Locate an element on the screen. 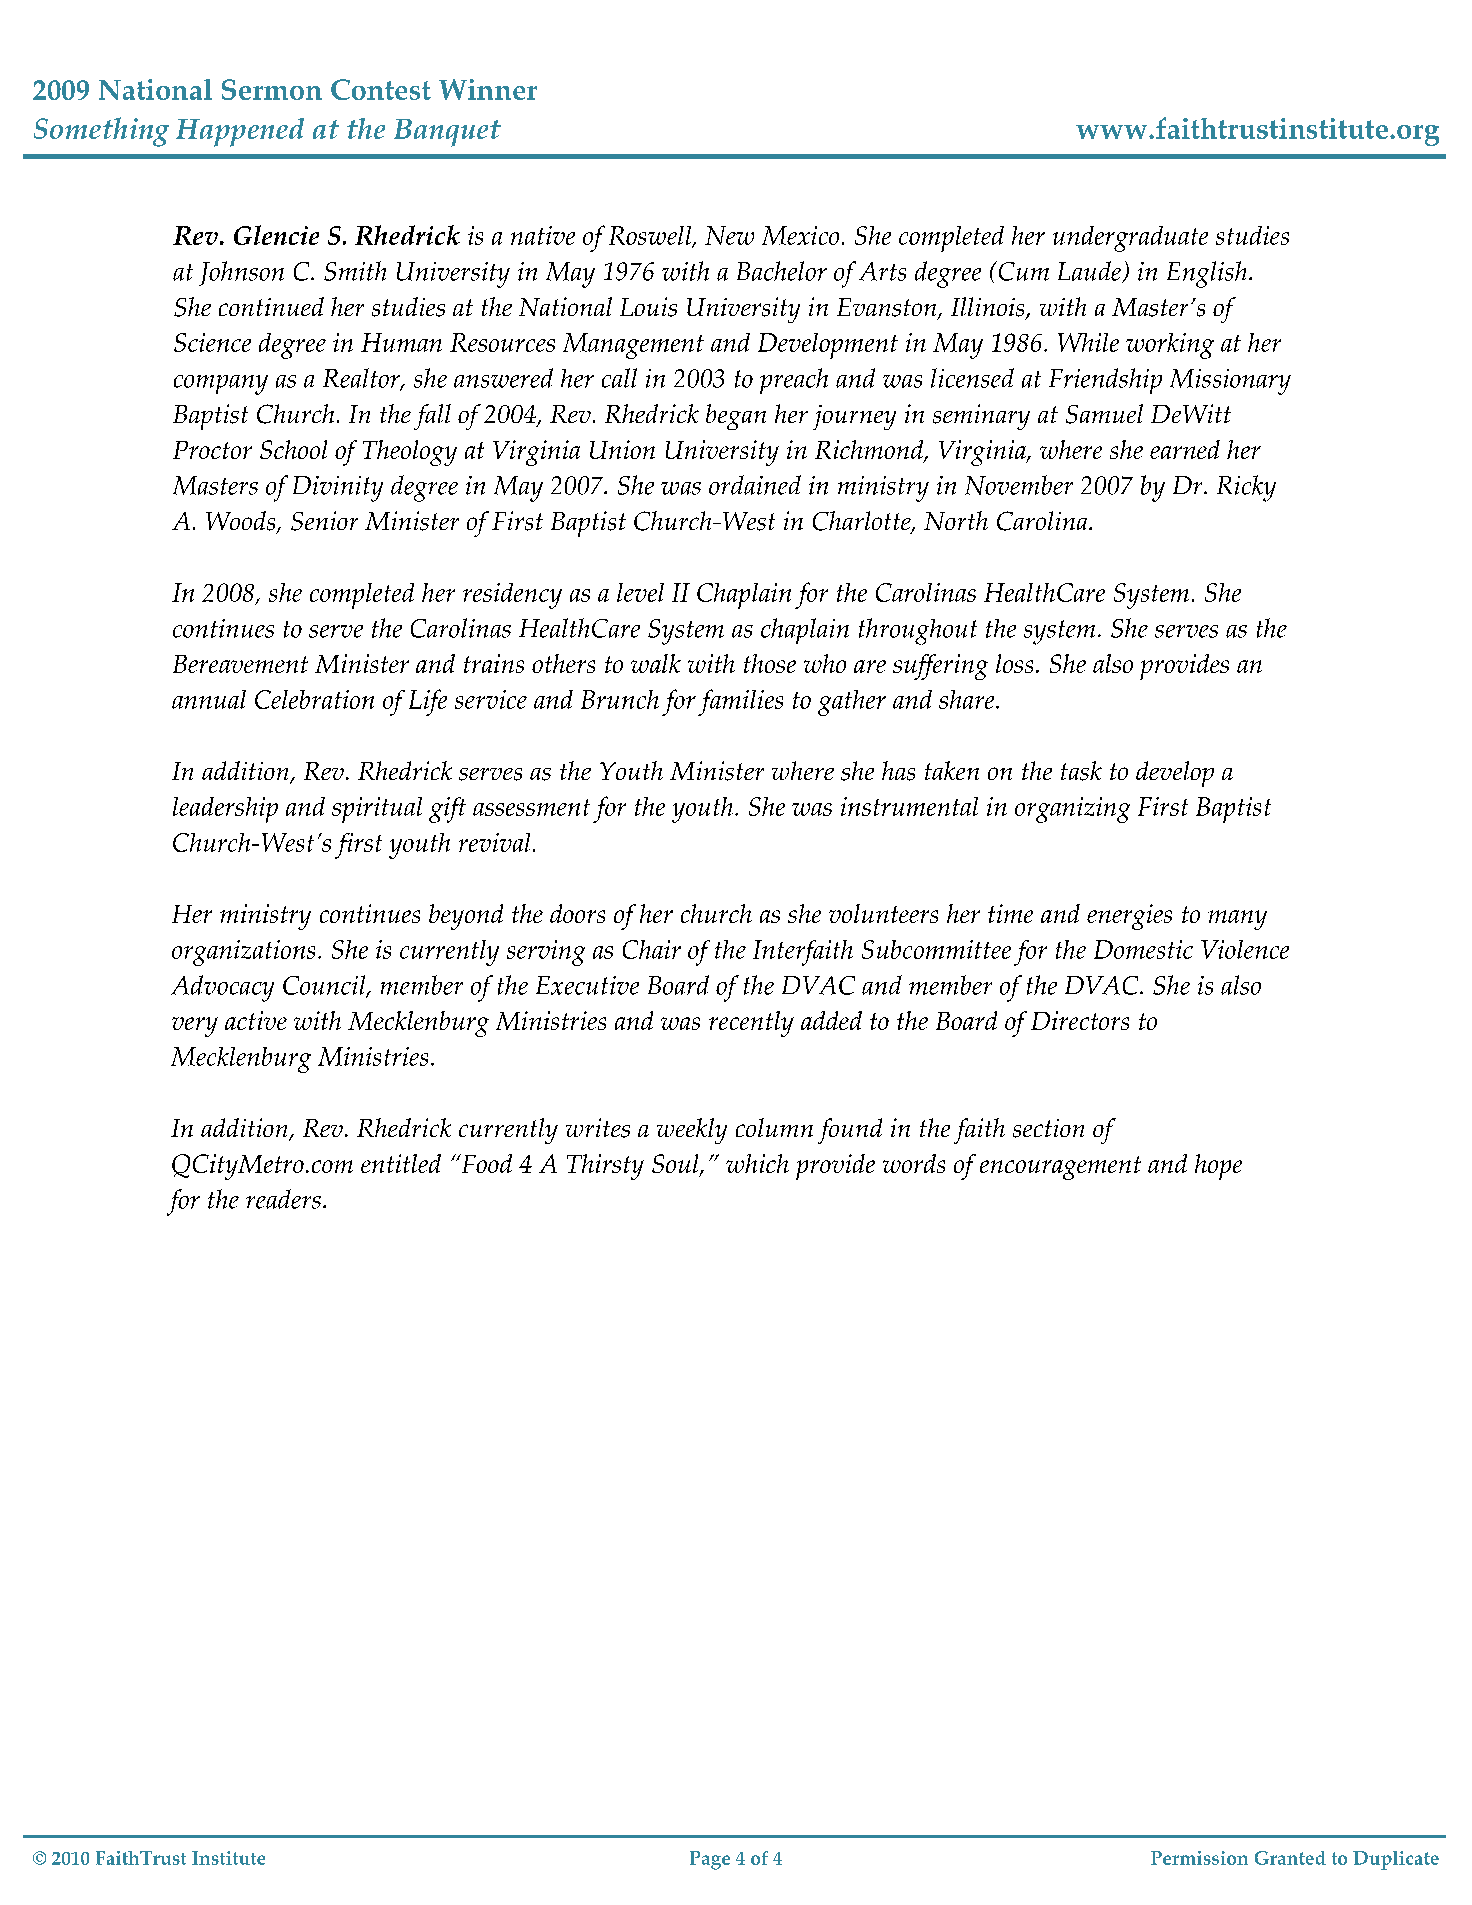  families is located at coordinates (740, 702).
